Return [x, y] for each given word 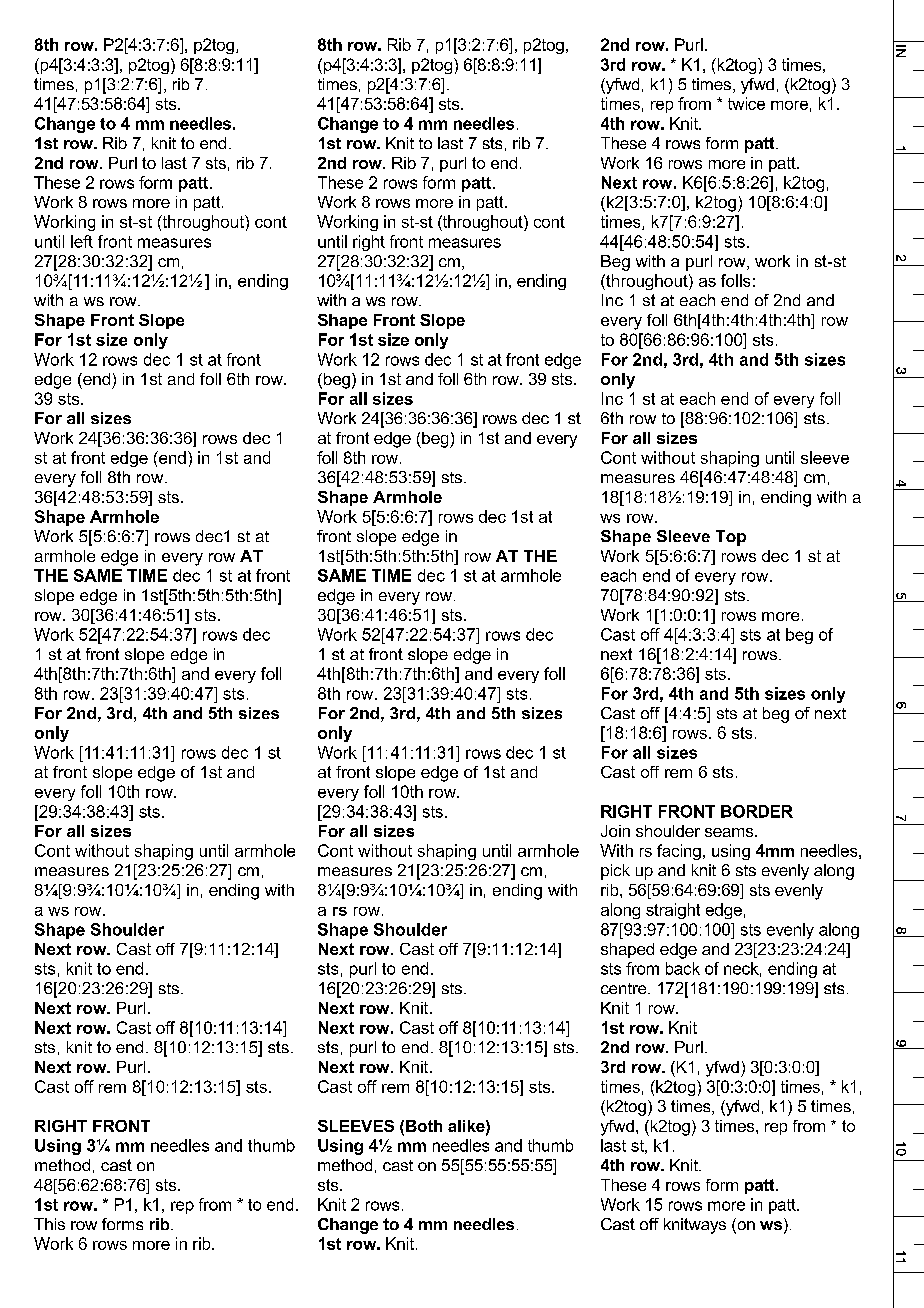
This [49, 1224]
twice [746, 103]
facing [679, 852]
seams [730, 832]
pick [615, 872]
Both [424, 1126]
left [82, 241]
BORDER [757, 811]
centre [625, 988]
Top [731, 538]
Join [615, 831]
